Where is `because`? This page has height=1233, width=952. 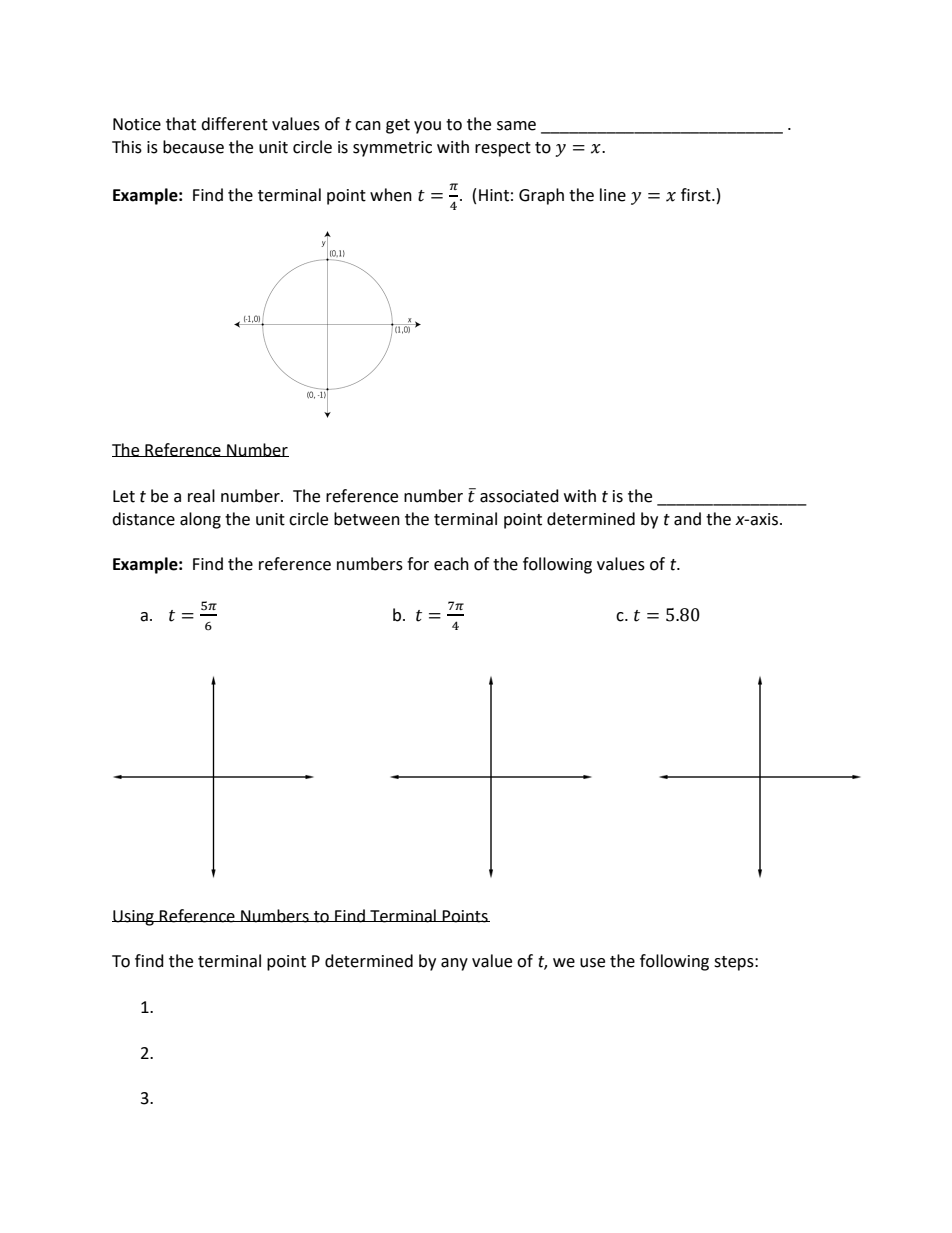
because is located at coordinates (193, 147).
